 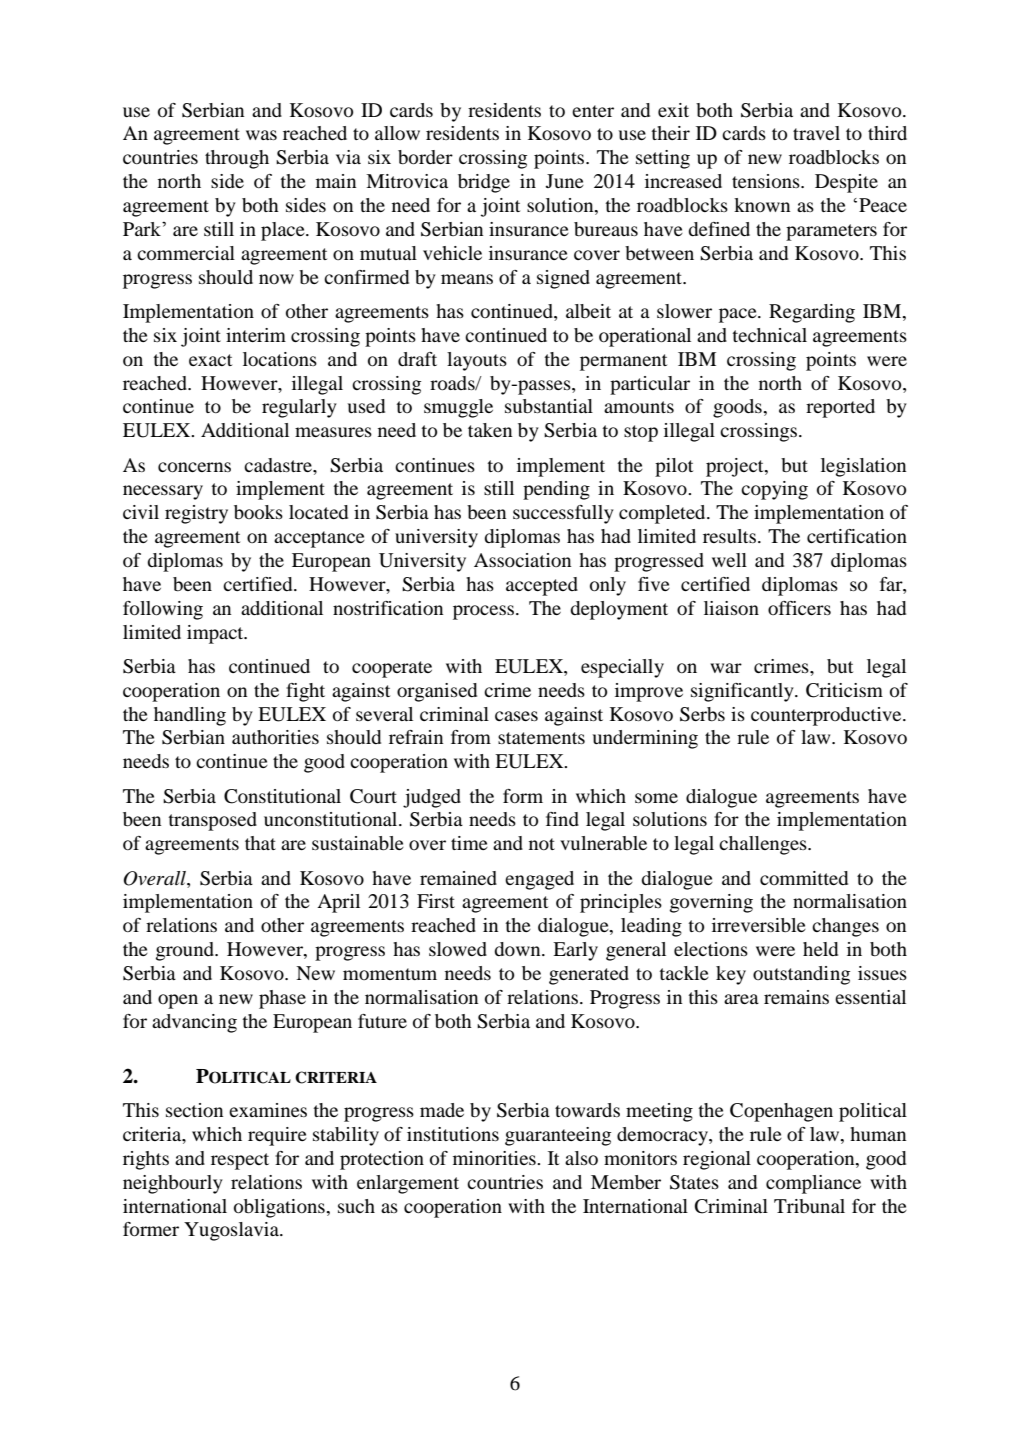 What do you see at coordinates (844, 690) in the page?
I see `Criticism` at bounding box center [844, 690].
